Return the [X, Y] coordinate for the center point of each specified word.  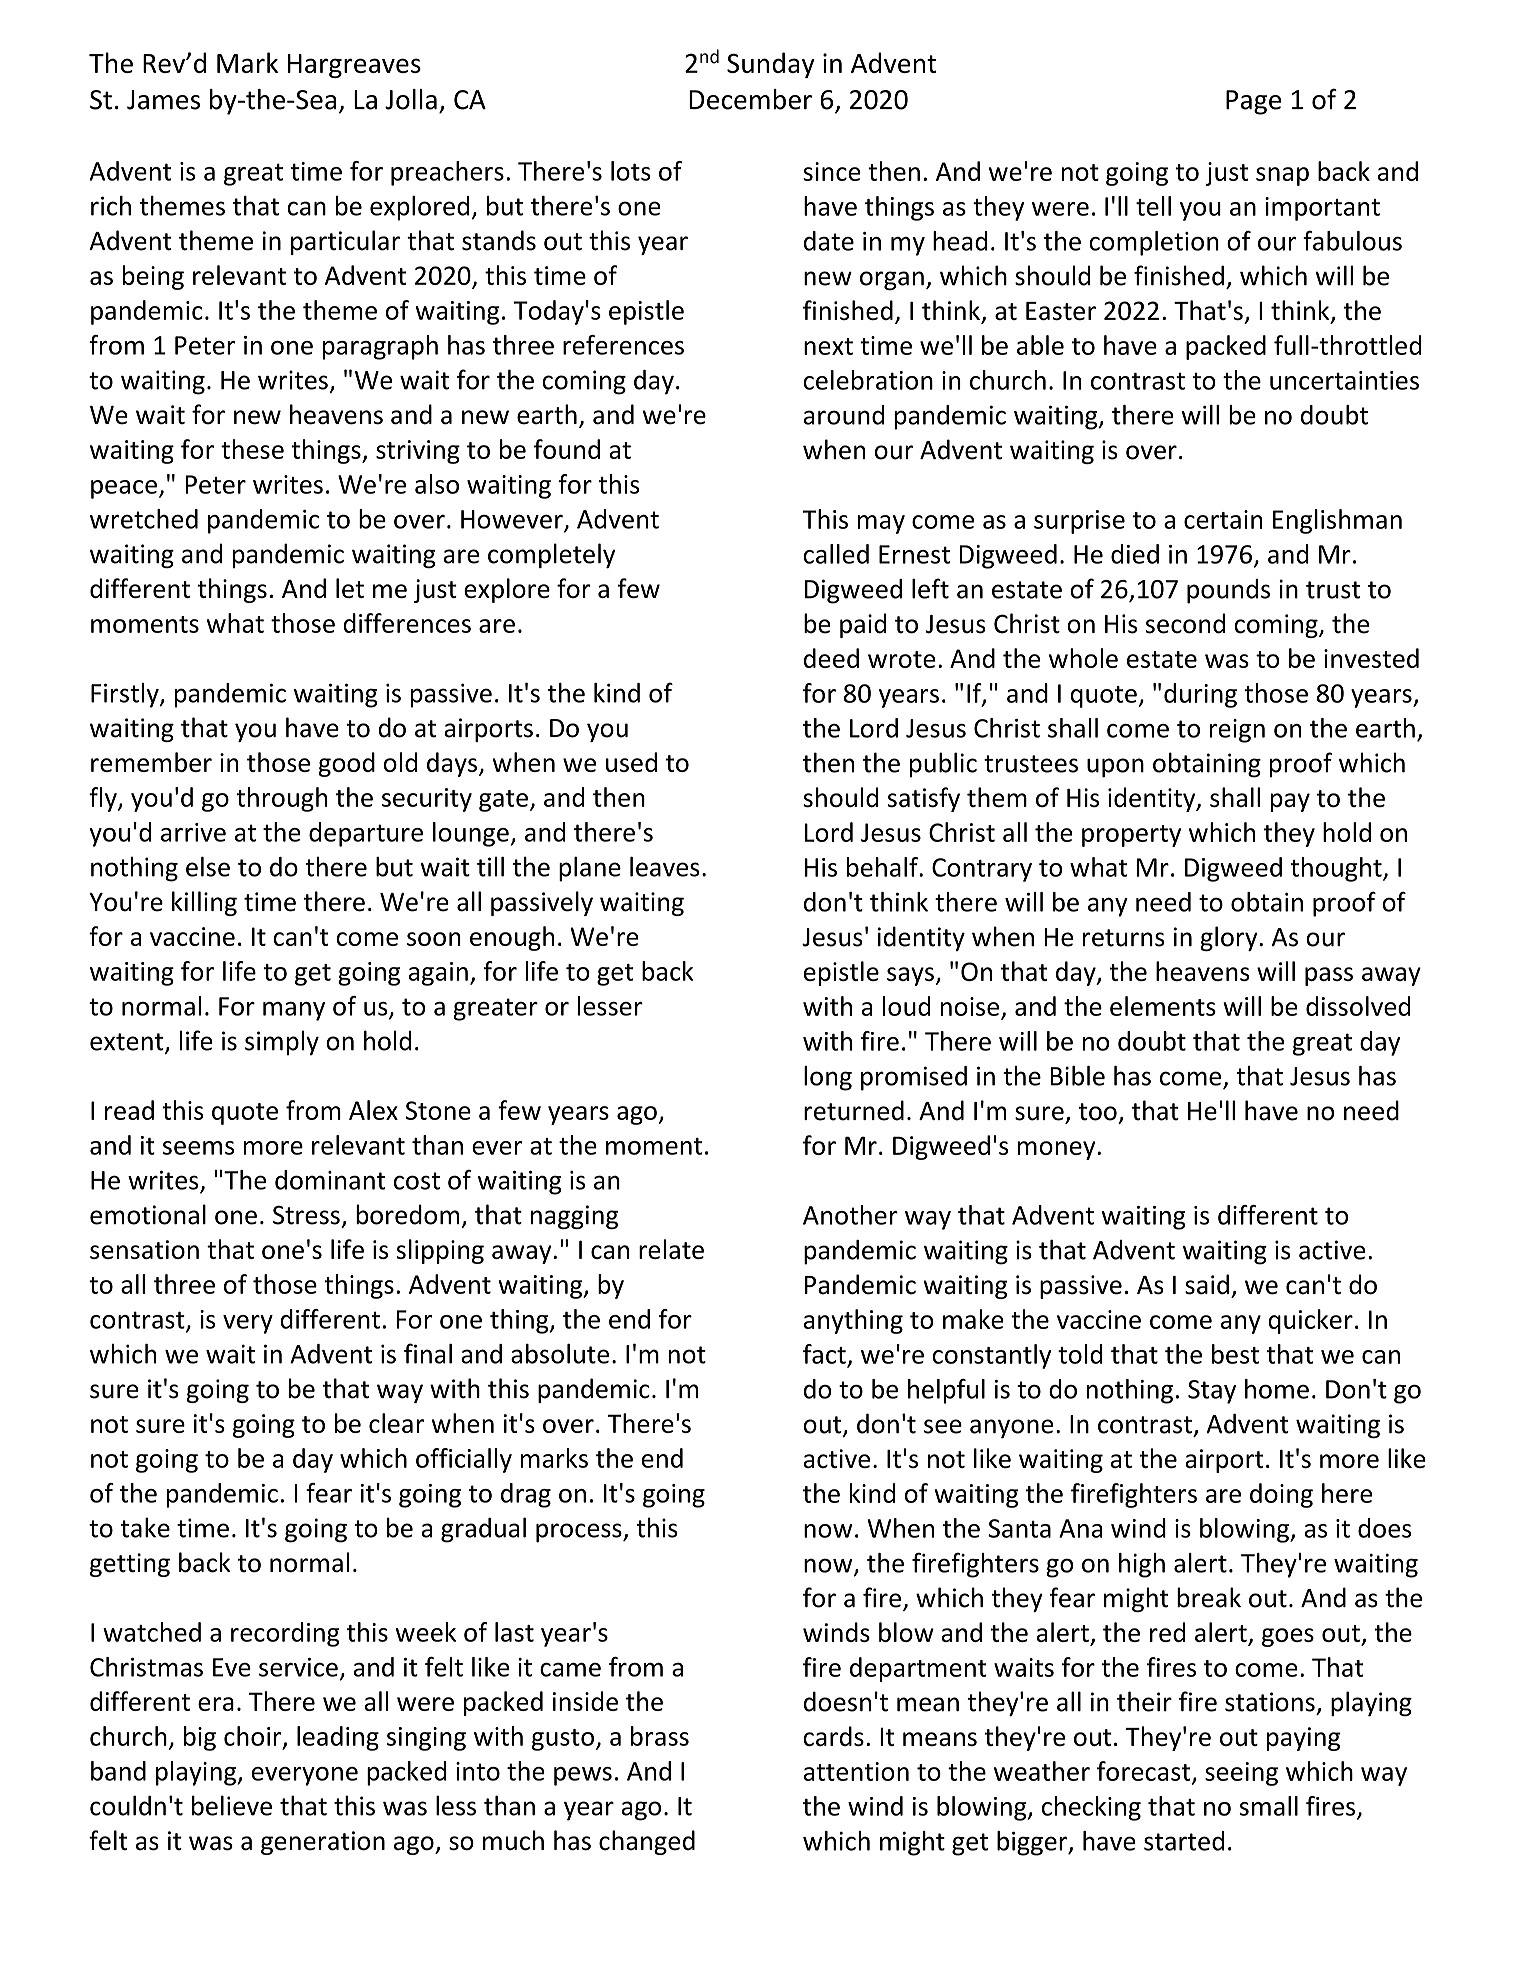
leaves [665, 866]
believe [232, 1805]
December [750, 99]
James [163, 100]
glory [1230, 938]
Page [1253, 102]
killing [204, 903]
